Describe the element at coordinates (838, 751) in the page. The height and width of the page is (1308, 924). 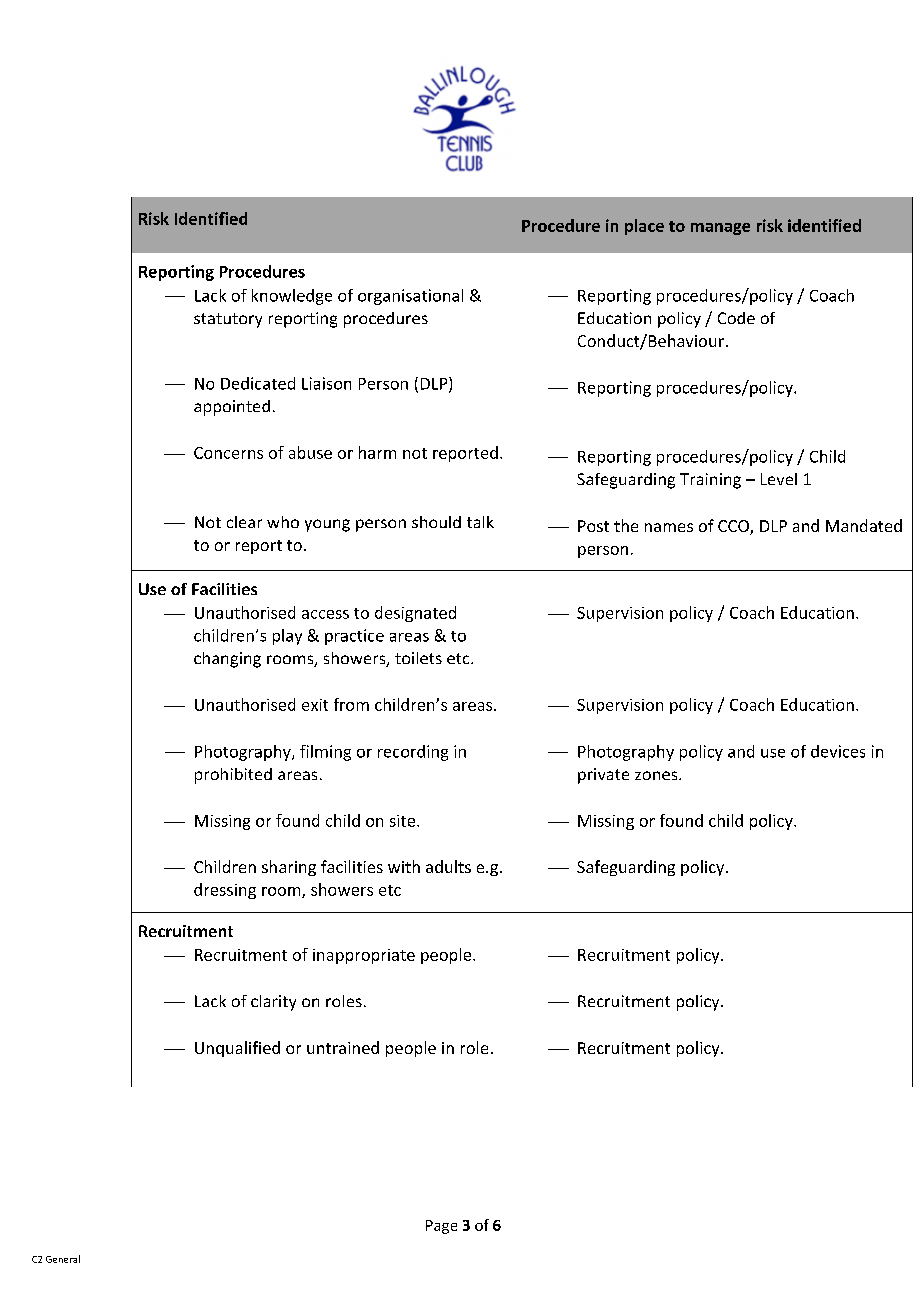
I see `devices` at that location.
